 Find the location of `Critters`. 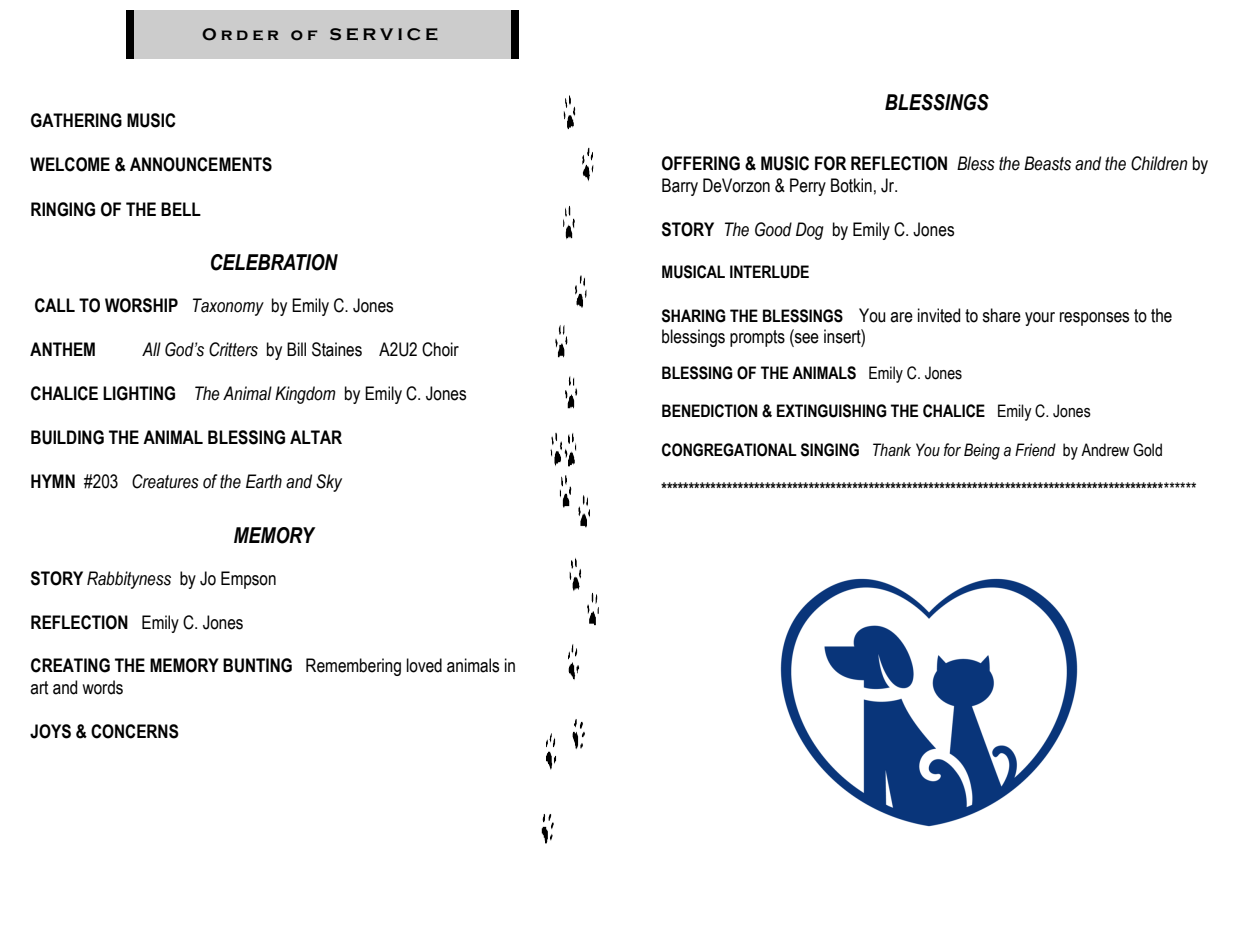

Critters is located at coordinates (233, 349).
